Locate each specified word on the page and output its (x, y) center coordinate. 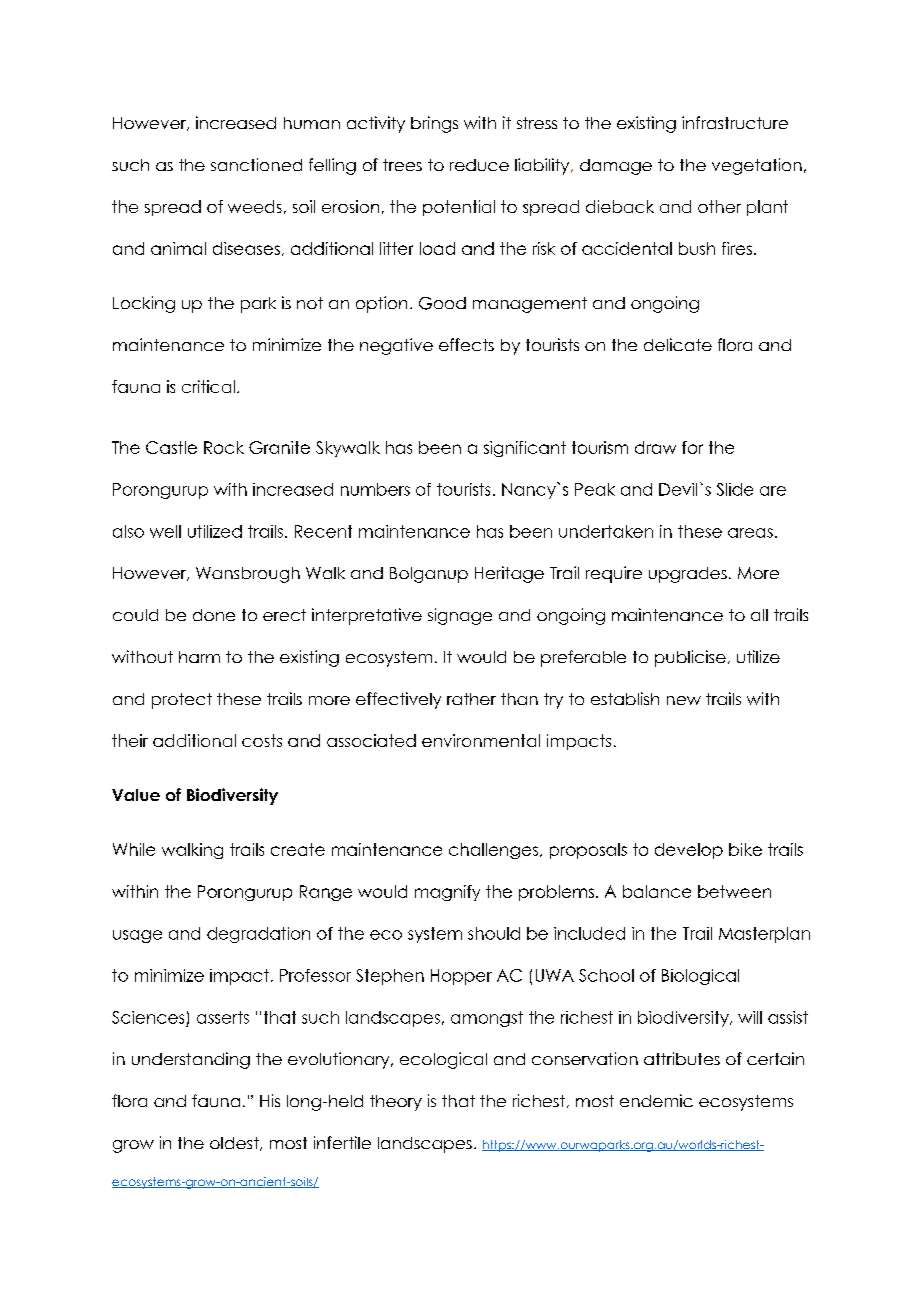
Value (136, 795)
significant (525, 449)
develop (689, 851)
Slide (735, 489)
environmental (481, 740)
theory (396, 1103)
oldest (235, 1144)
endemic (656, 1100)
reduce (479, 165)
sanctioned (256, 164)
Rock (224, 447)
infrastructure (735, 122)
